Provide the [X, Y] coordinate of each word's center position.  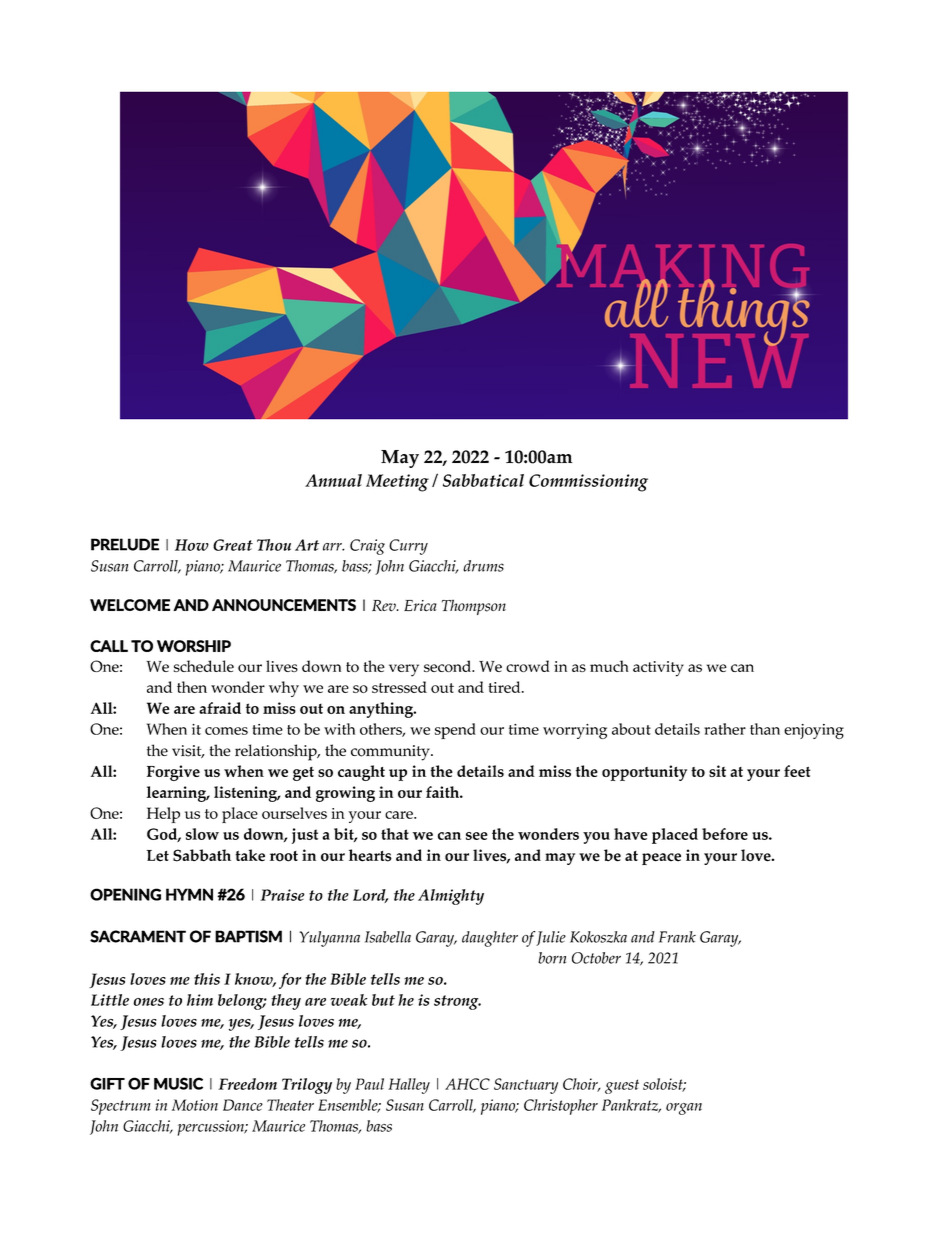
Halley [409, 1086]
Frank [677, 937]
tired [505, 687]
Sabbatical [483, 480]
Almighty [451, 897]
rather [725, 729]
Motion [195, 1105]
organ [684, 1109]
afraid [220, 708]
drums [483, 566]
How [192, 545]
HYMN [189, 894]
